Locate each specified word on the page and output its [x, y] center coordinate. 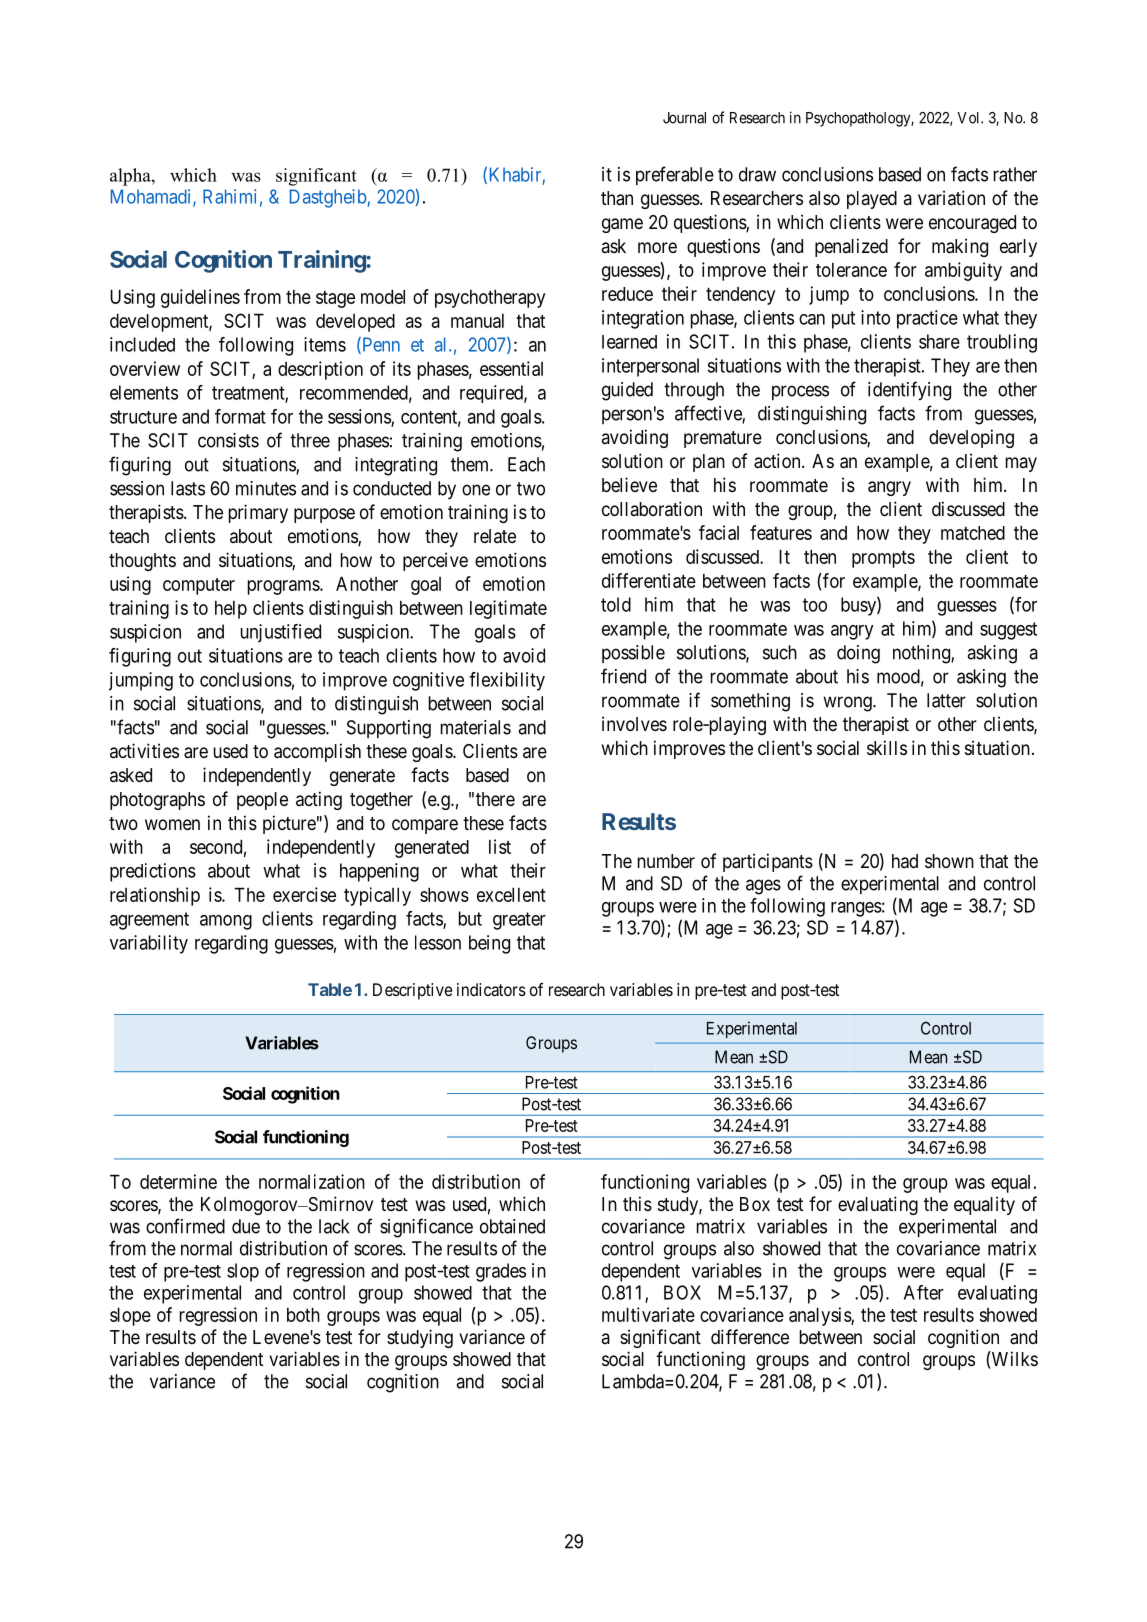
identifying [909, 391]
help [231, 610]
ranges [856, 909]
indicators [491, 989]
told [616, 604]
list [500, 846]
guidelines [200, 298]
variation [951, 198]
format [240, 416]
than [617, 198]
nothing [922, 654]
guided [627, 391]
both [303, 1314]
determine [178, 1181]
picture [289, 824]
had [905, 861]
